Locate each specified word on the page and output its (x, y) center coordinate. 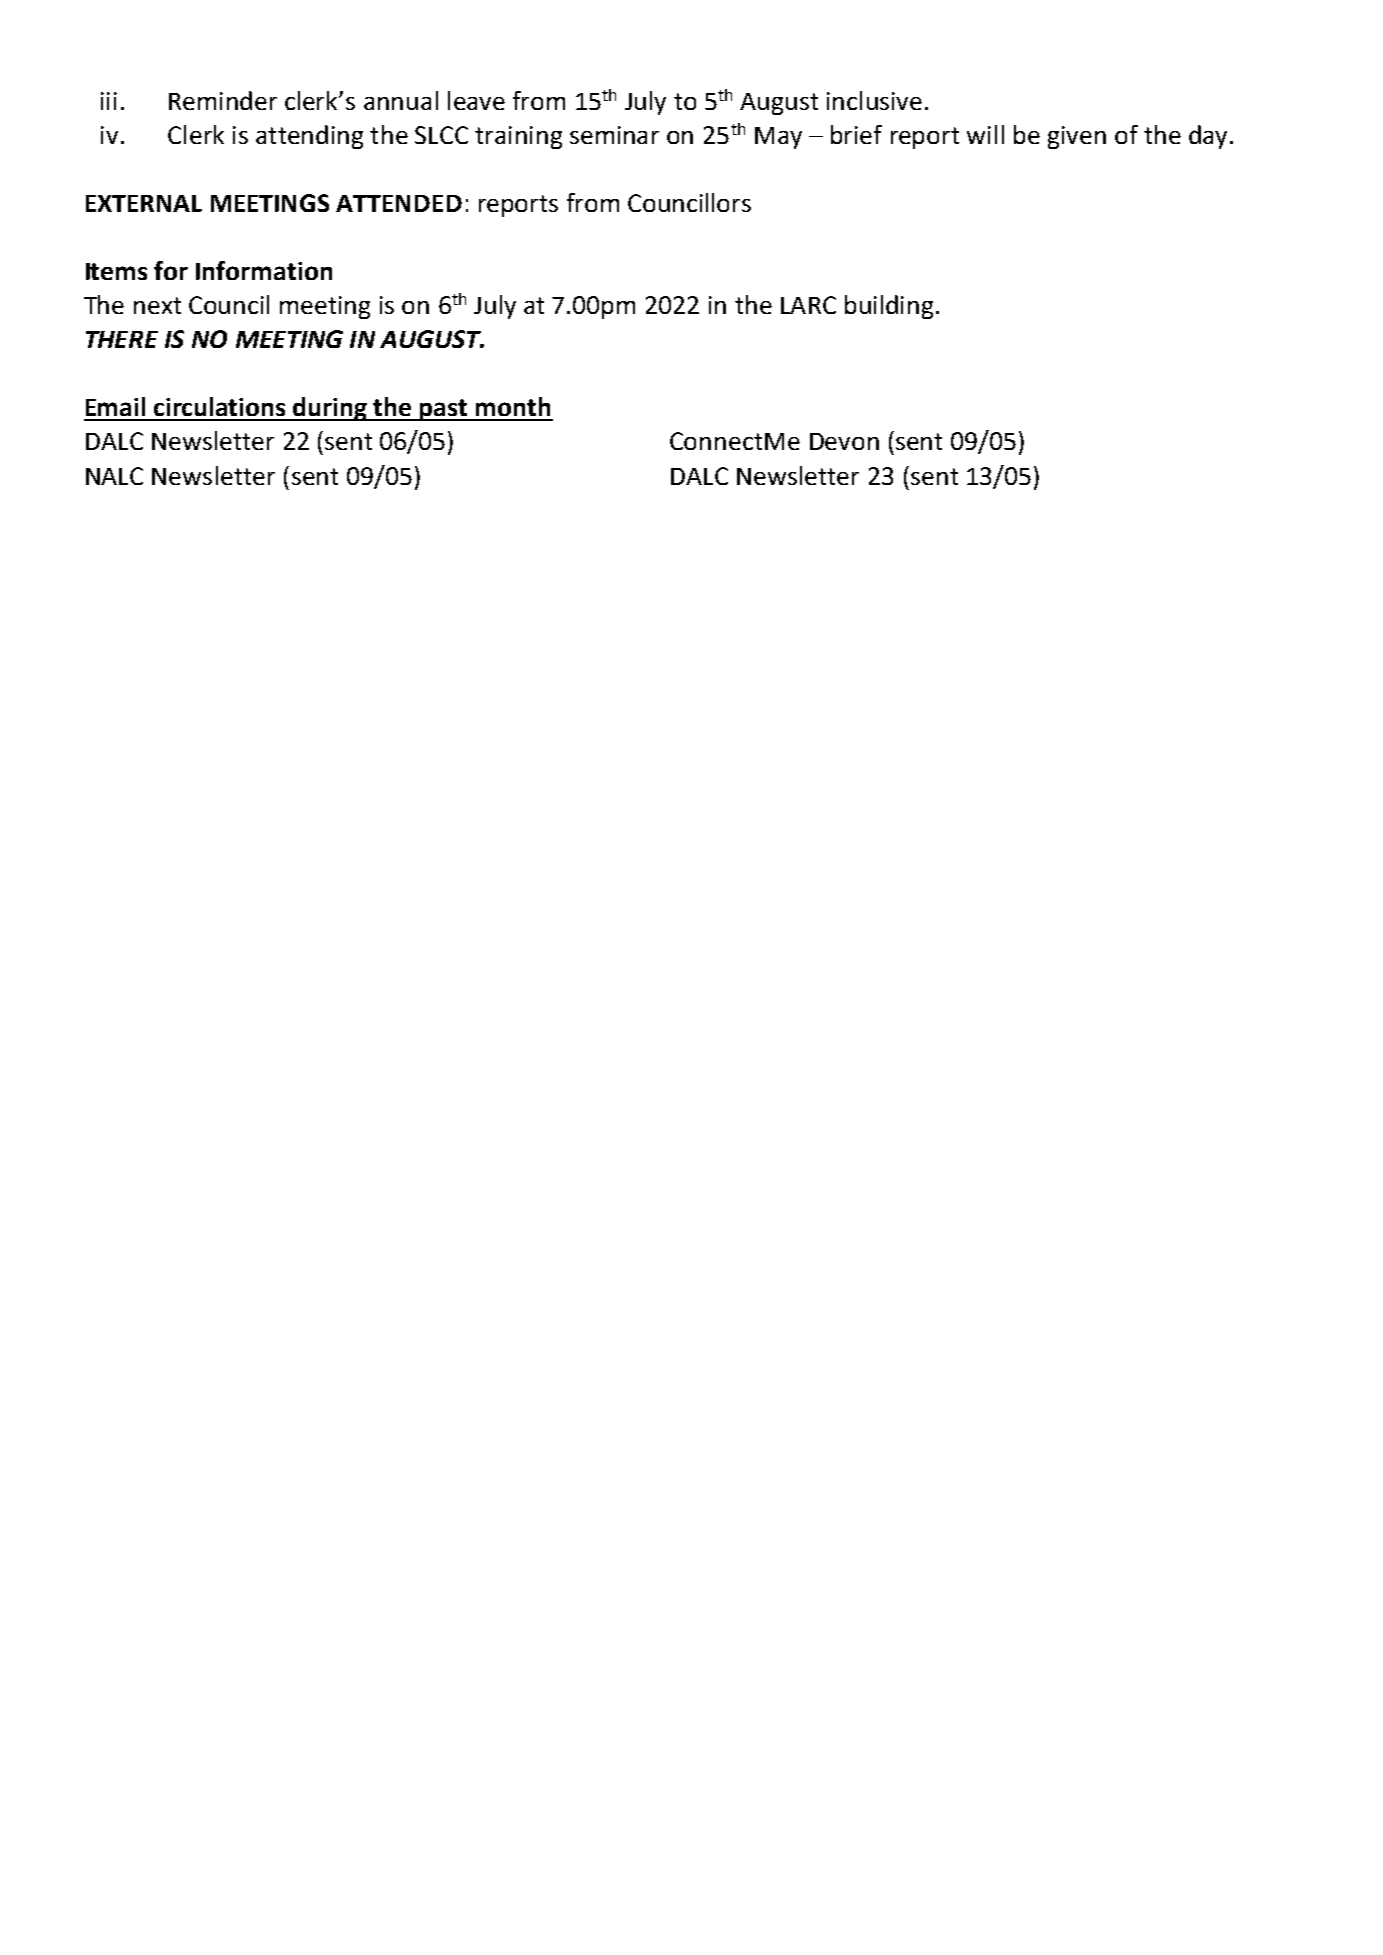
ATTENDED (399, 203)
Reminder (223, 100)
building (889, 307)
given (1077, 137)
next (157, 305)
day (1208, 137)
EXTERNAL (144, 203)
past (444, 410)
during (331, 409)
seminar (614, 135)
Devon (844, 441)
